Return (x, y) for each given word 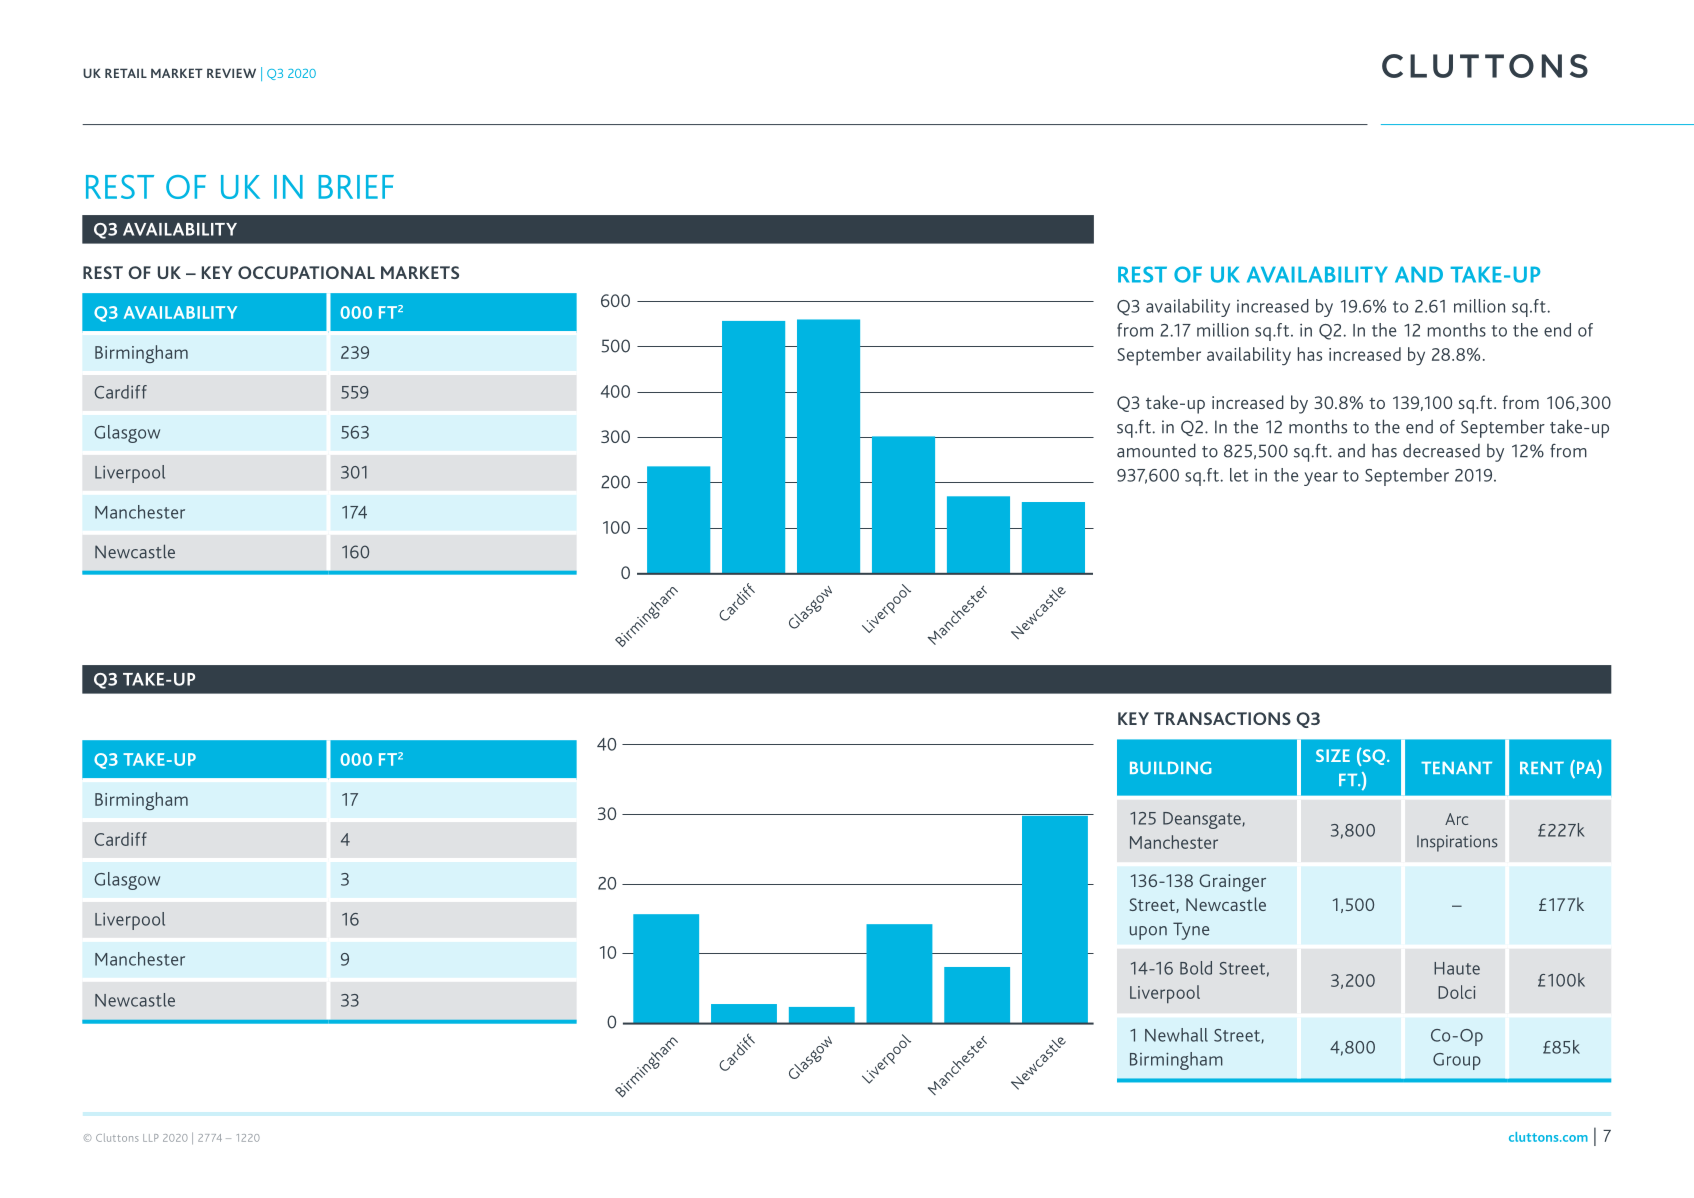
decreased (1441, 451)
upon (1148, 933)
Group (1457, 1061)
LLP (151, 1138)
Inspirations (1457, 843)
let (1239, 475)
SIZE (1333, 755)
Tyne (1191, 931)
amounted (1156, 450)
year (1321, 479)
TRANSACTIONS (1222, 718)
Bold (1196, 968)
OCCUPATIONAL (306, 272)
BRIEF (356, 187)
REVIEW (231, 73)
